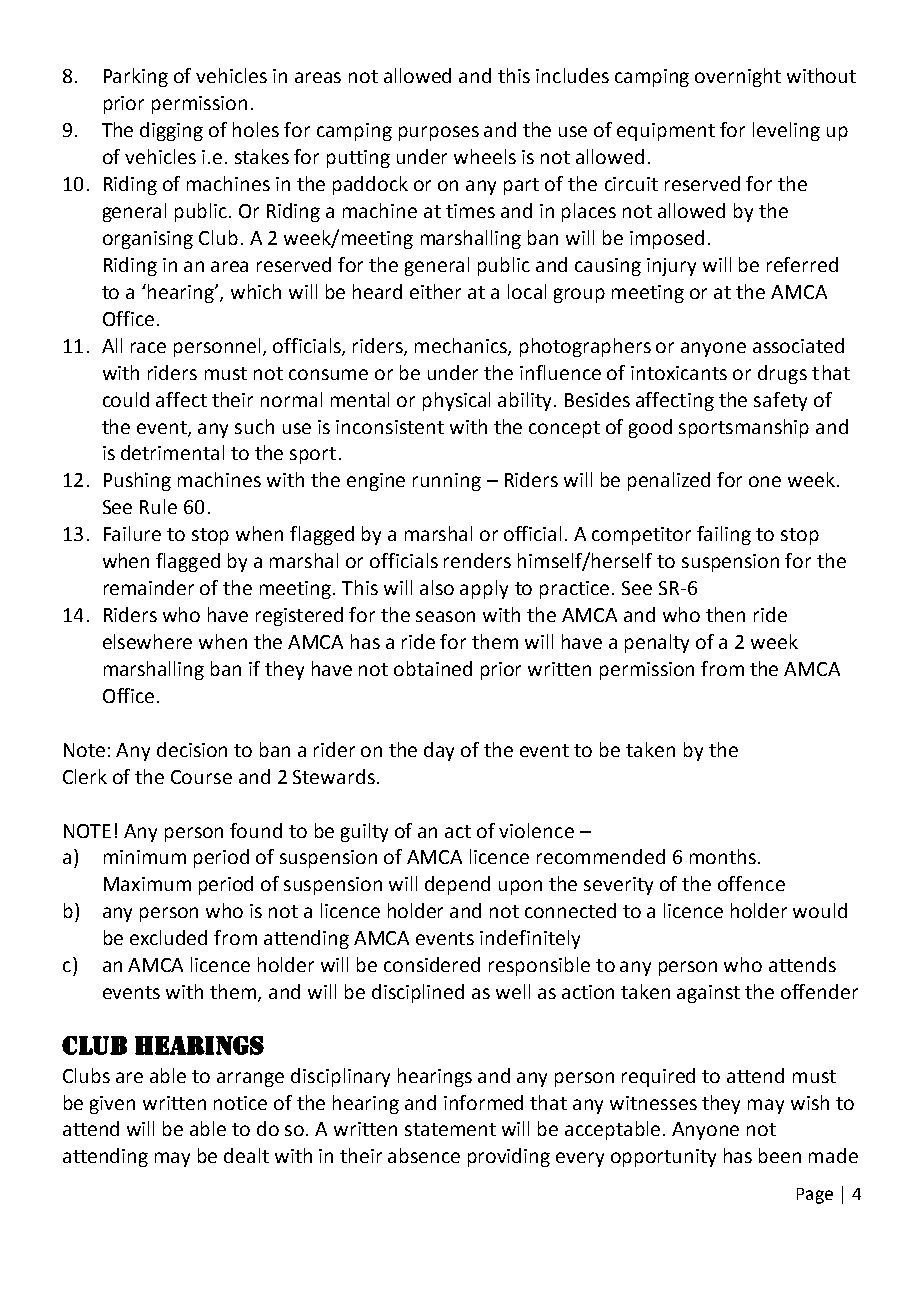  I want to click on digging, so click(171, 131).
